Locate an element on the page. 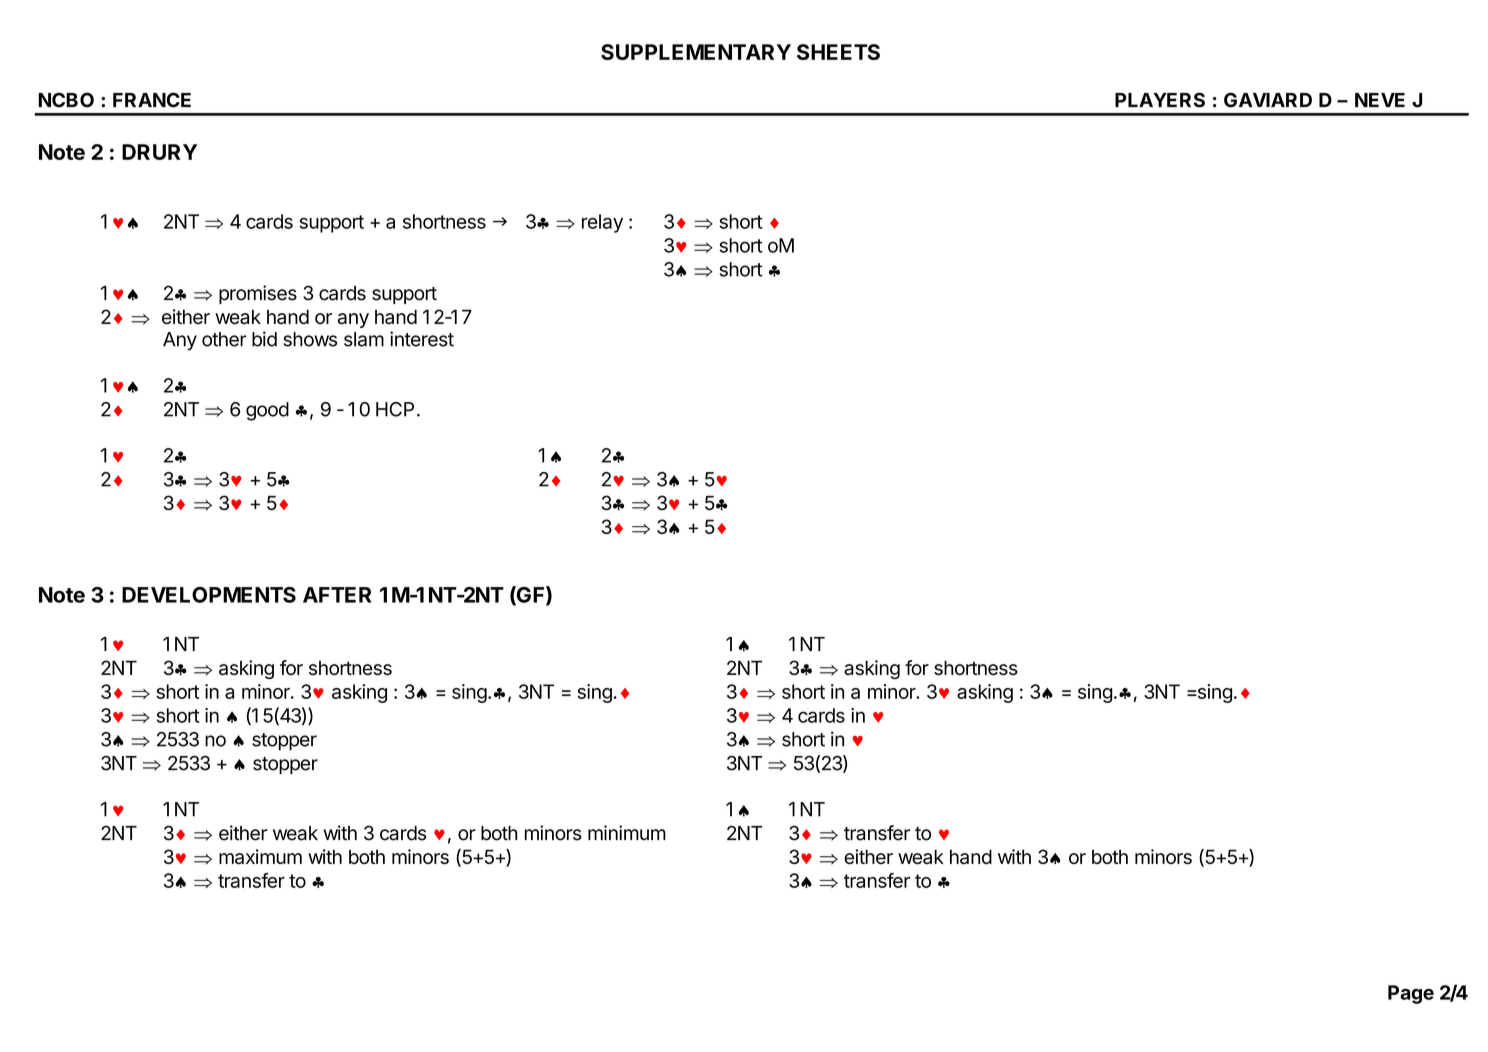  maximum is located at coordinates (260, 856).
